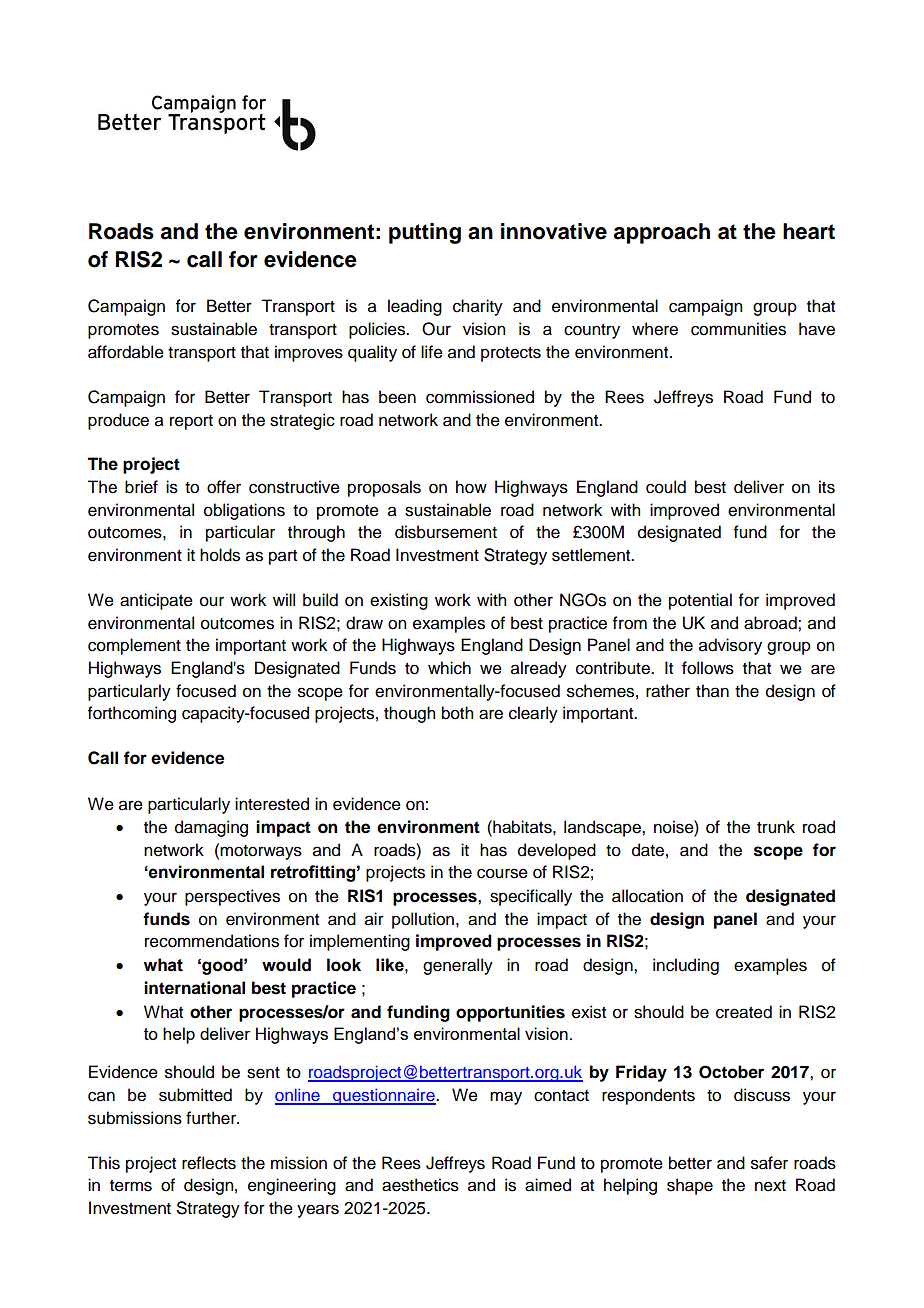 Image resolution: width=924 pixels, height=1308 pixels. What do you see at coordinates (666, 487) in the screenshot?
I see `could` at bounding box center [666, 487].
